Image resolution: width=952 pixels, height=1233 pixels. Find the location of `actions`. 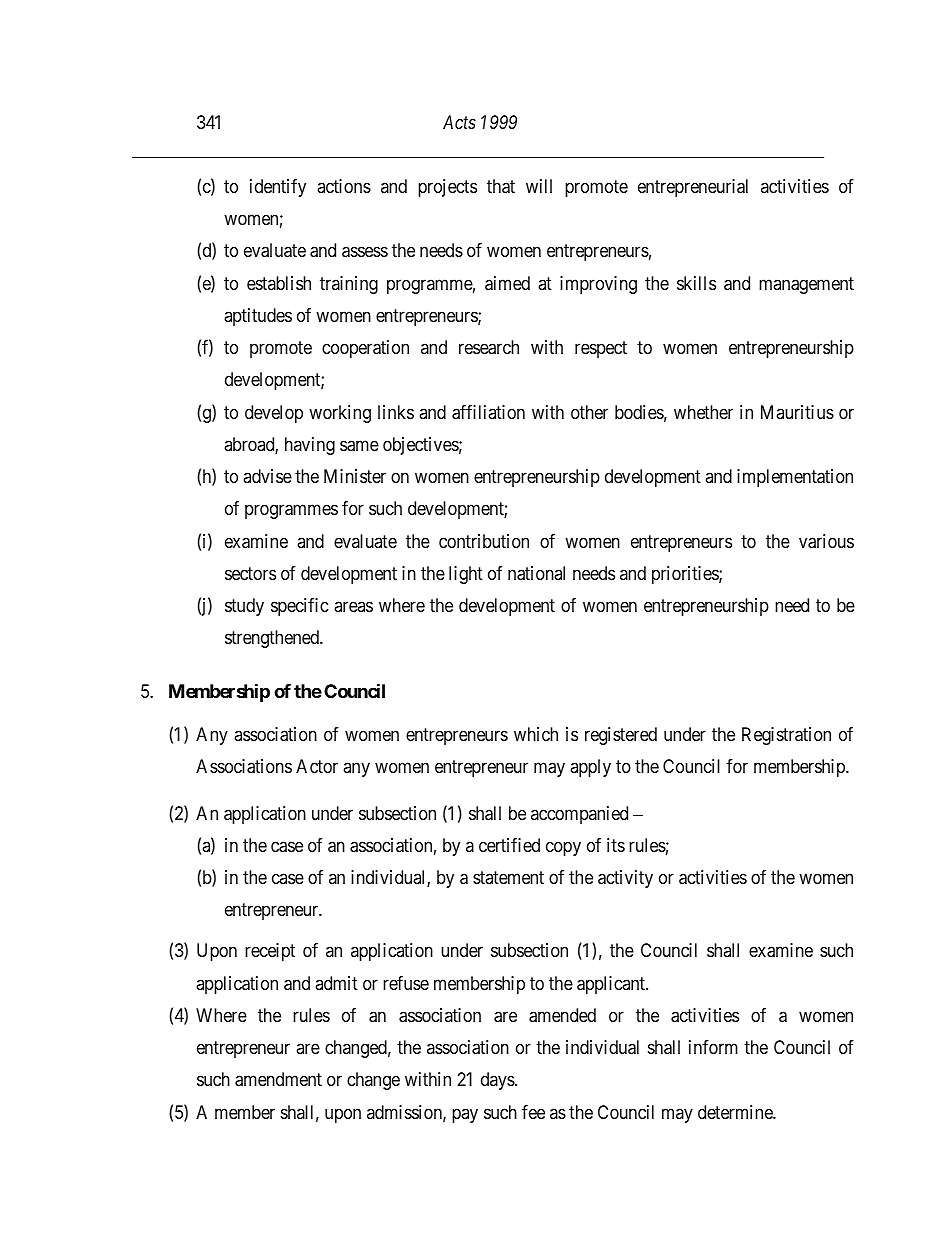

actions is located at coordinates (344, 186).
